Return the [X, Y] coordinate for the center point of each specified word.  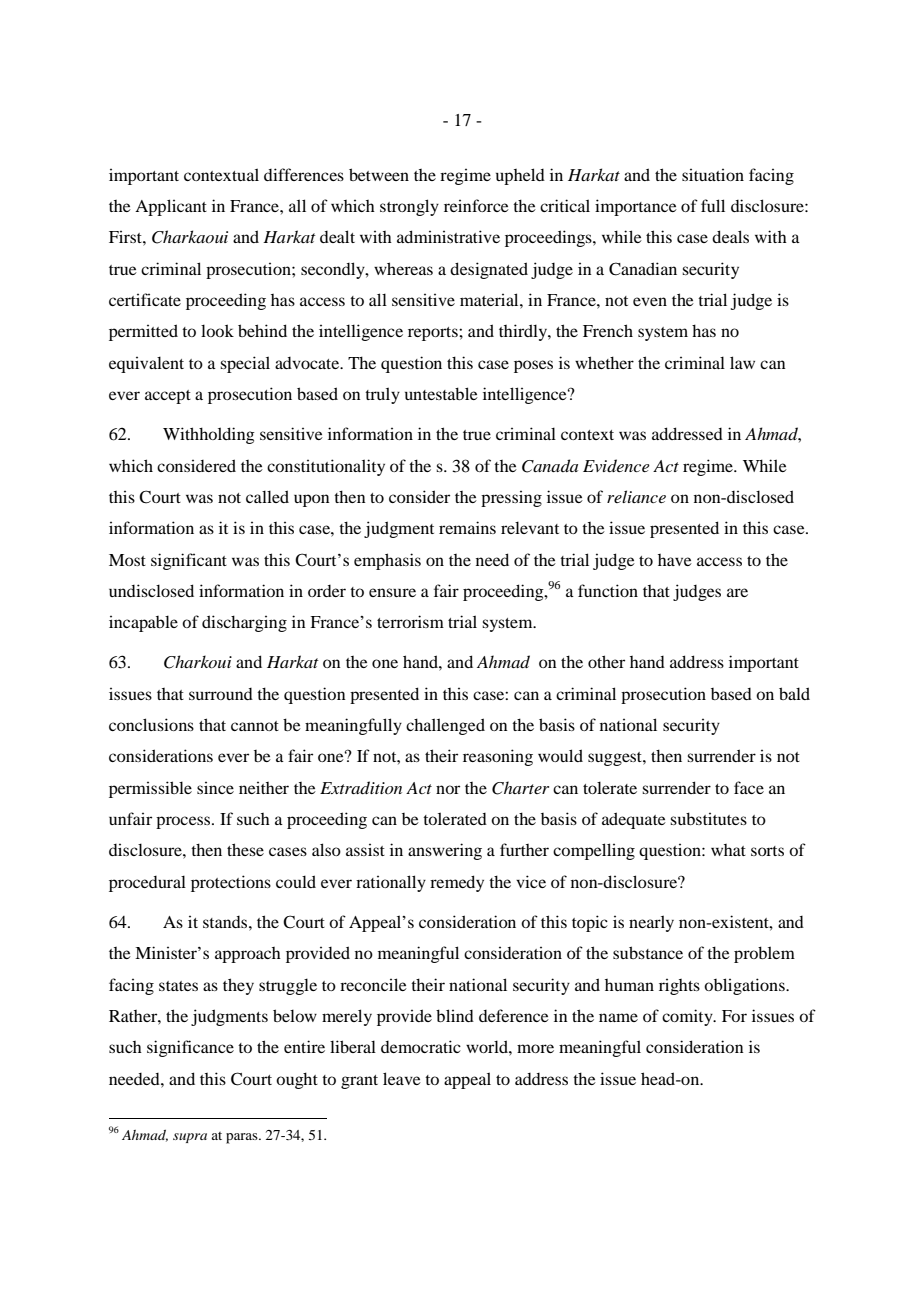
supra [190, 1138]
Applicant [171, 207]
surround [221, 694]
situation [713, 174]
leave [402, 1078]
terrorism [410, 621]
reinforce [476, 205]
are [737, 592]
